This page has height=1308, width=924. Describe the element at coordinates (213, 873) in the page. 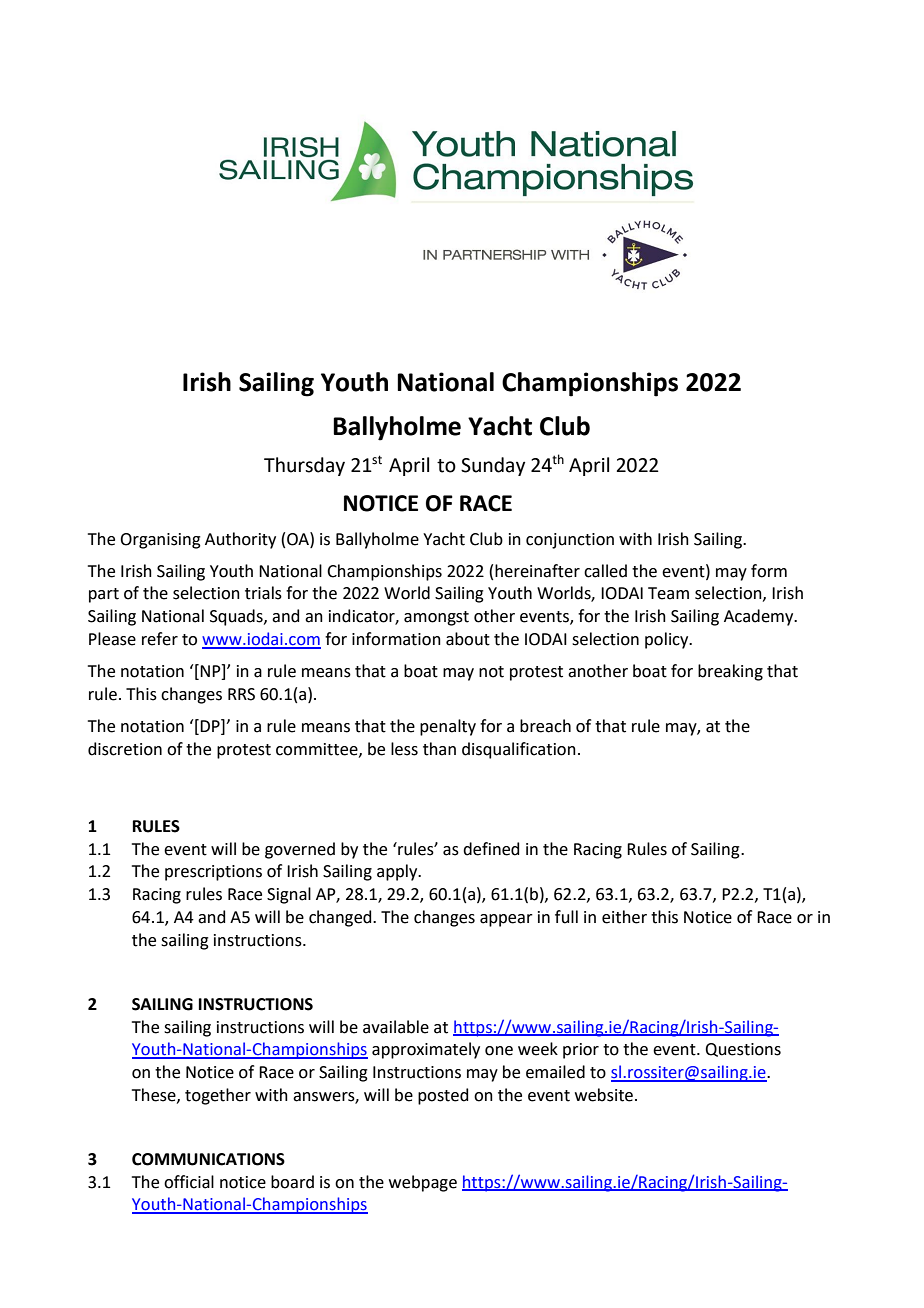

I see `prescriptions` at that location.
